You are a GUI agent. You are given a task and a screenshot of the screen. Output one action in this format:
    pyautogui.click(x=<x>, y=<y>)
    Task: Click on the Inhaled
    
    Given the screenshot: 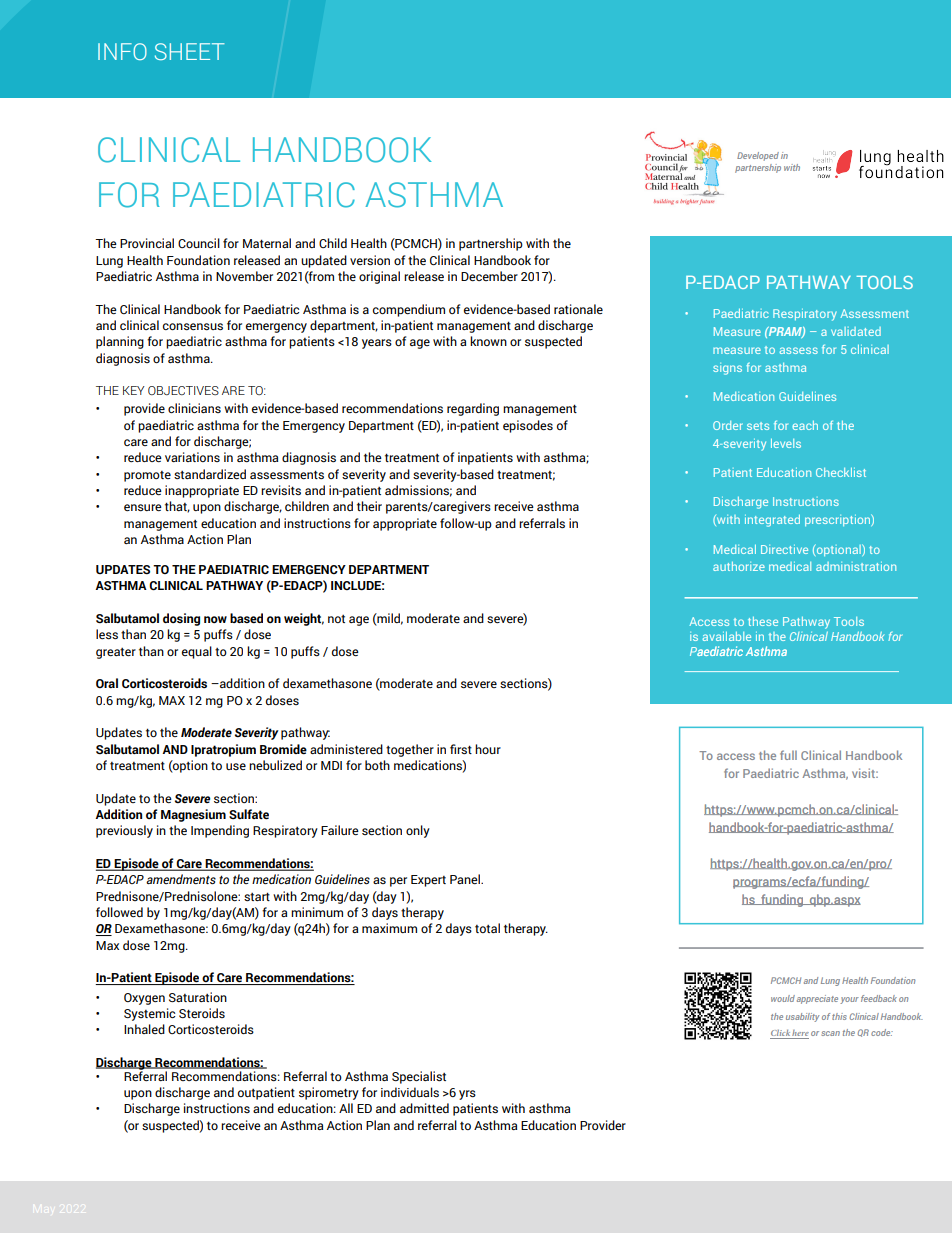 What is the action you would take?
    pyautogui.click(x=144, y=1029)
